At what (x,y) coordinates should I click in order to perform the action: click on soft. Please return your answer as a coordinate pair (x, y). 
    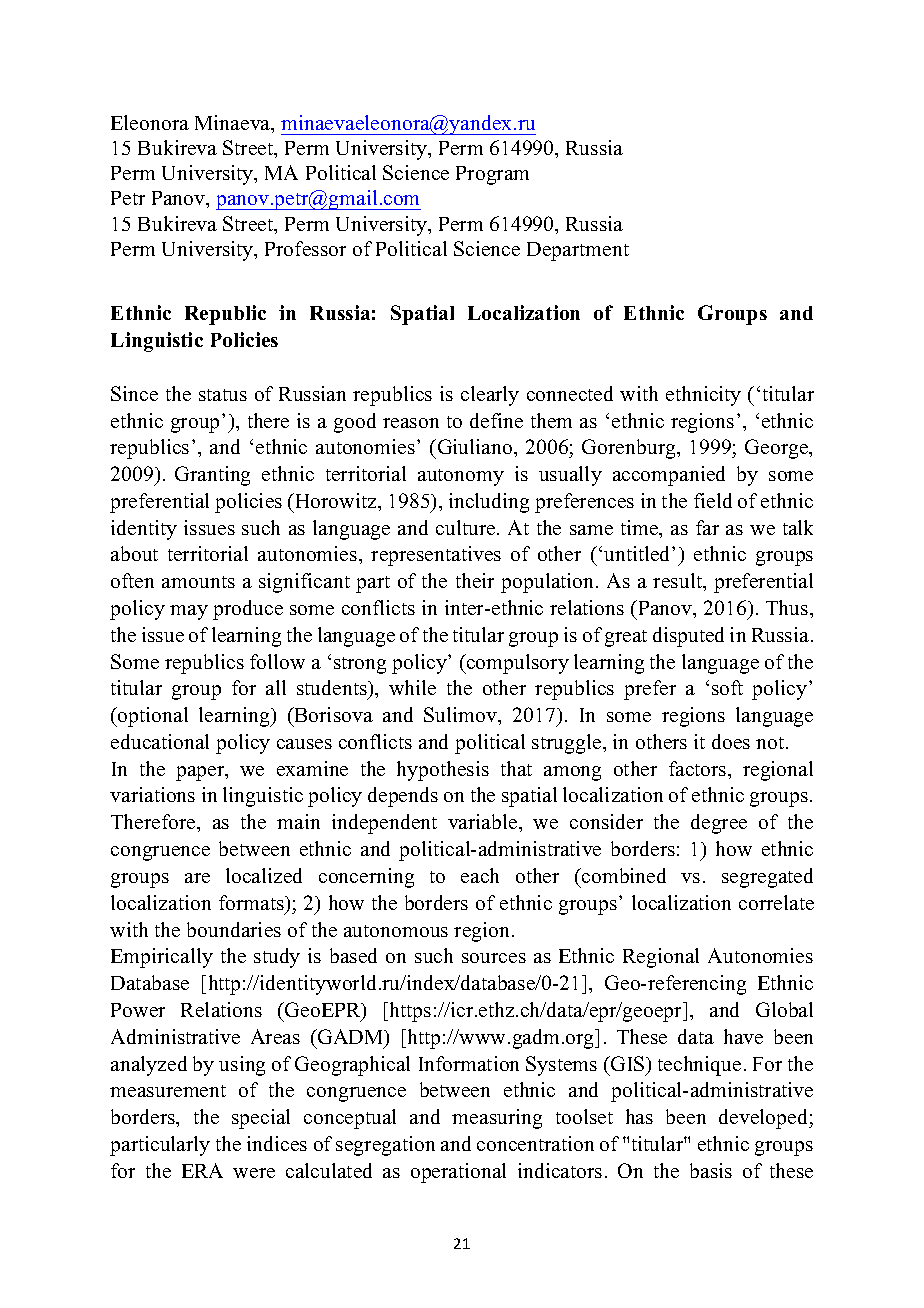
    Looking at the image, I should click on (727, 687).
